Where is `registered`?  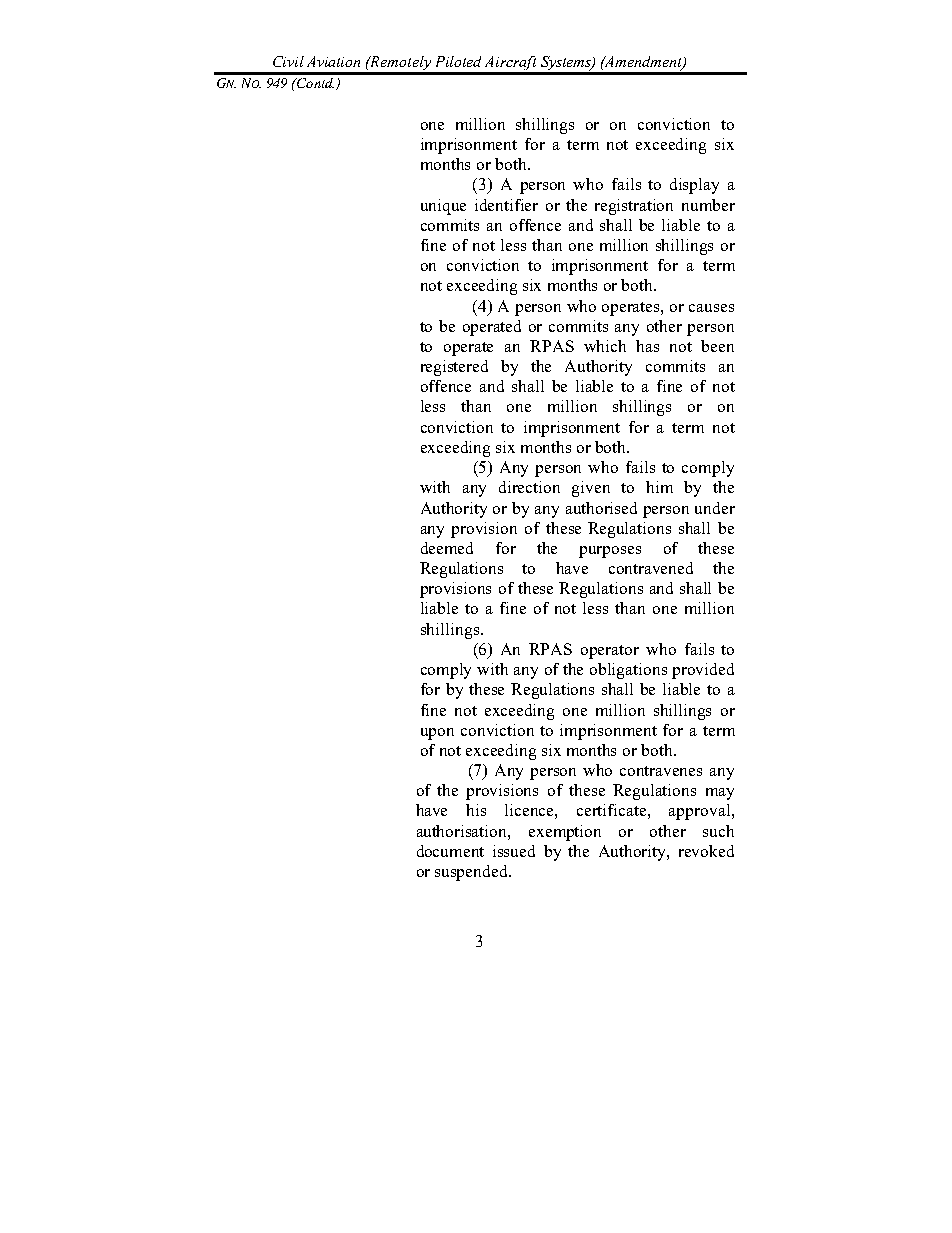 registered is located at coordinates (454, 368).
